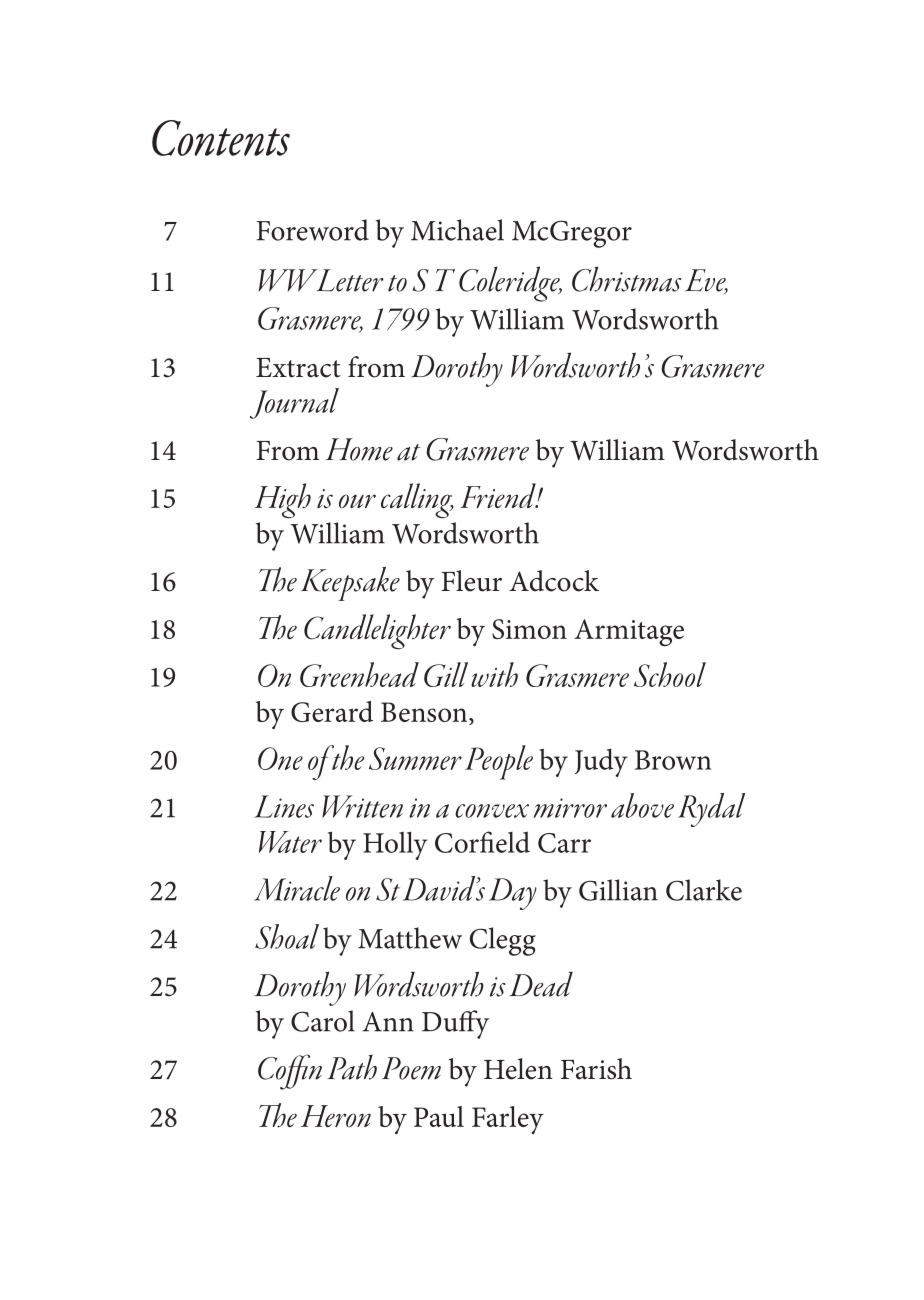 The width and height of the page is (924, 1300). I want to click on Coffin, so click(290, 1072).
